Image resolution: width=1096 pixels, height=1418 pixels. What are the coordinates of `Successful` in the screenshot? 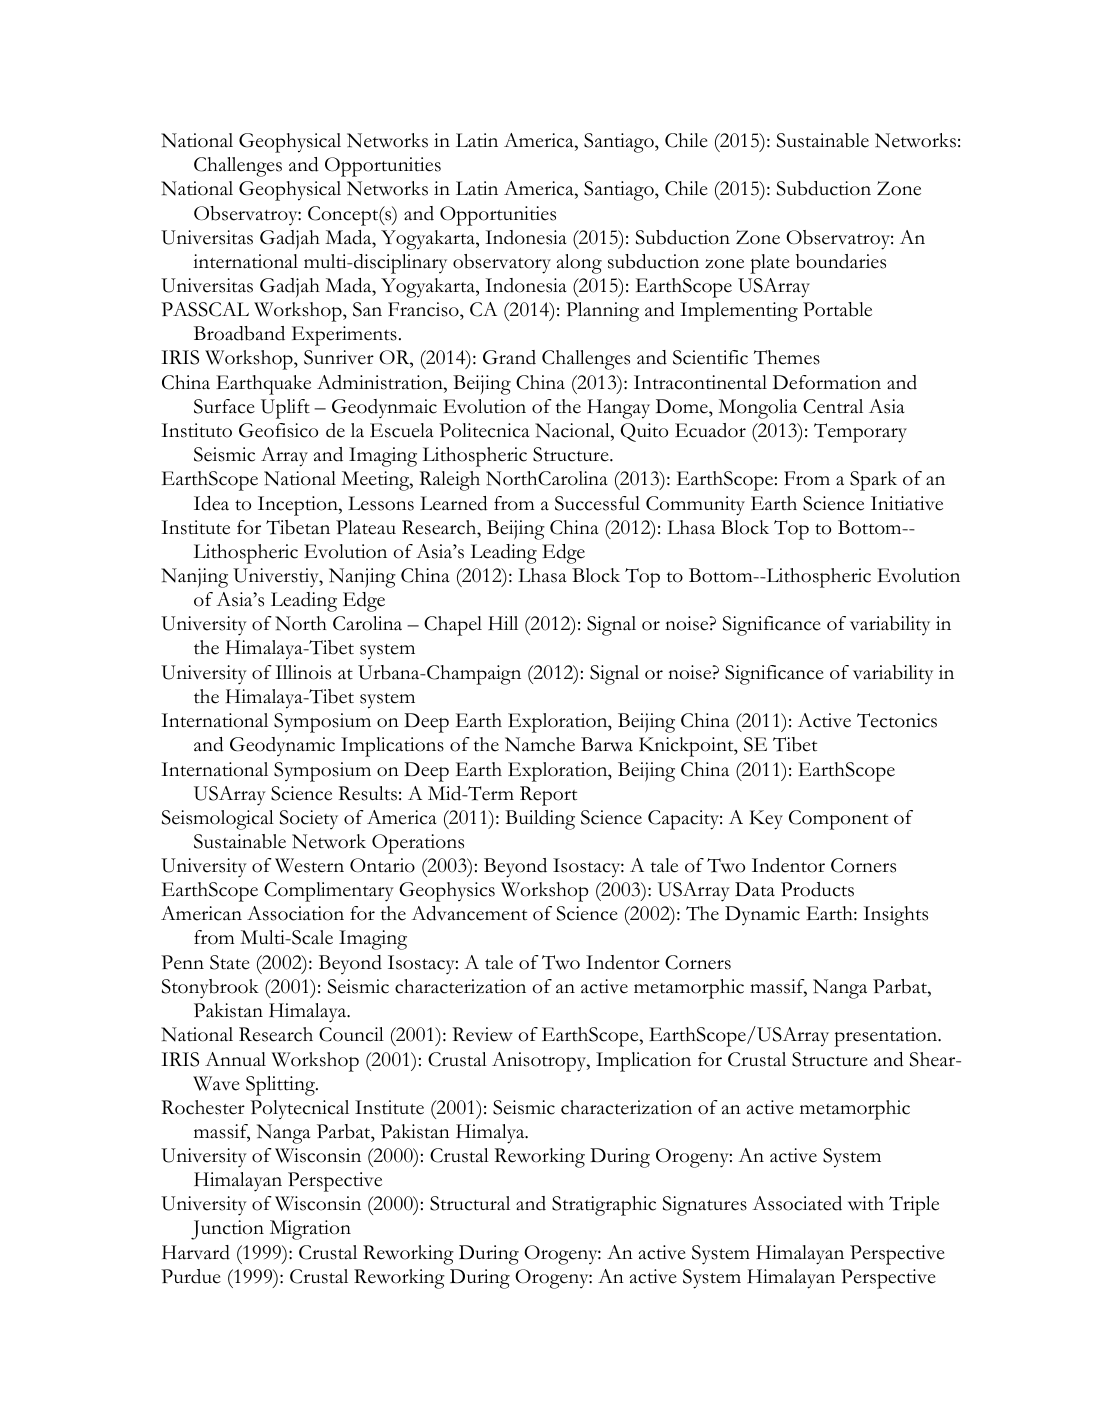 It's located at (597, 503).
